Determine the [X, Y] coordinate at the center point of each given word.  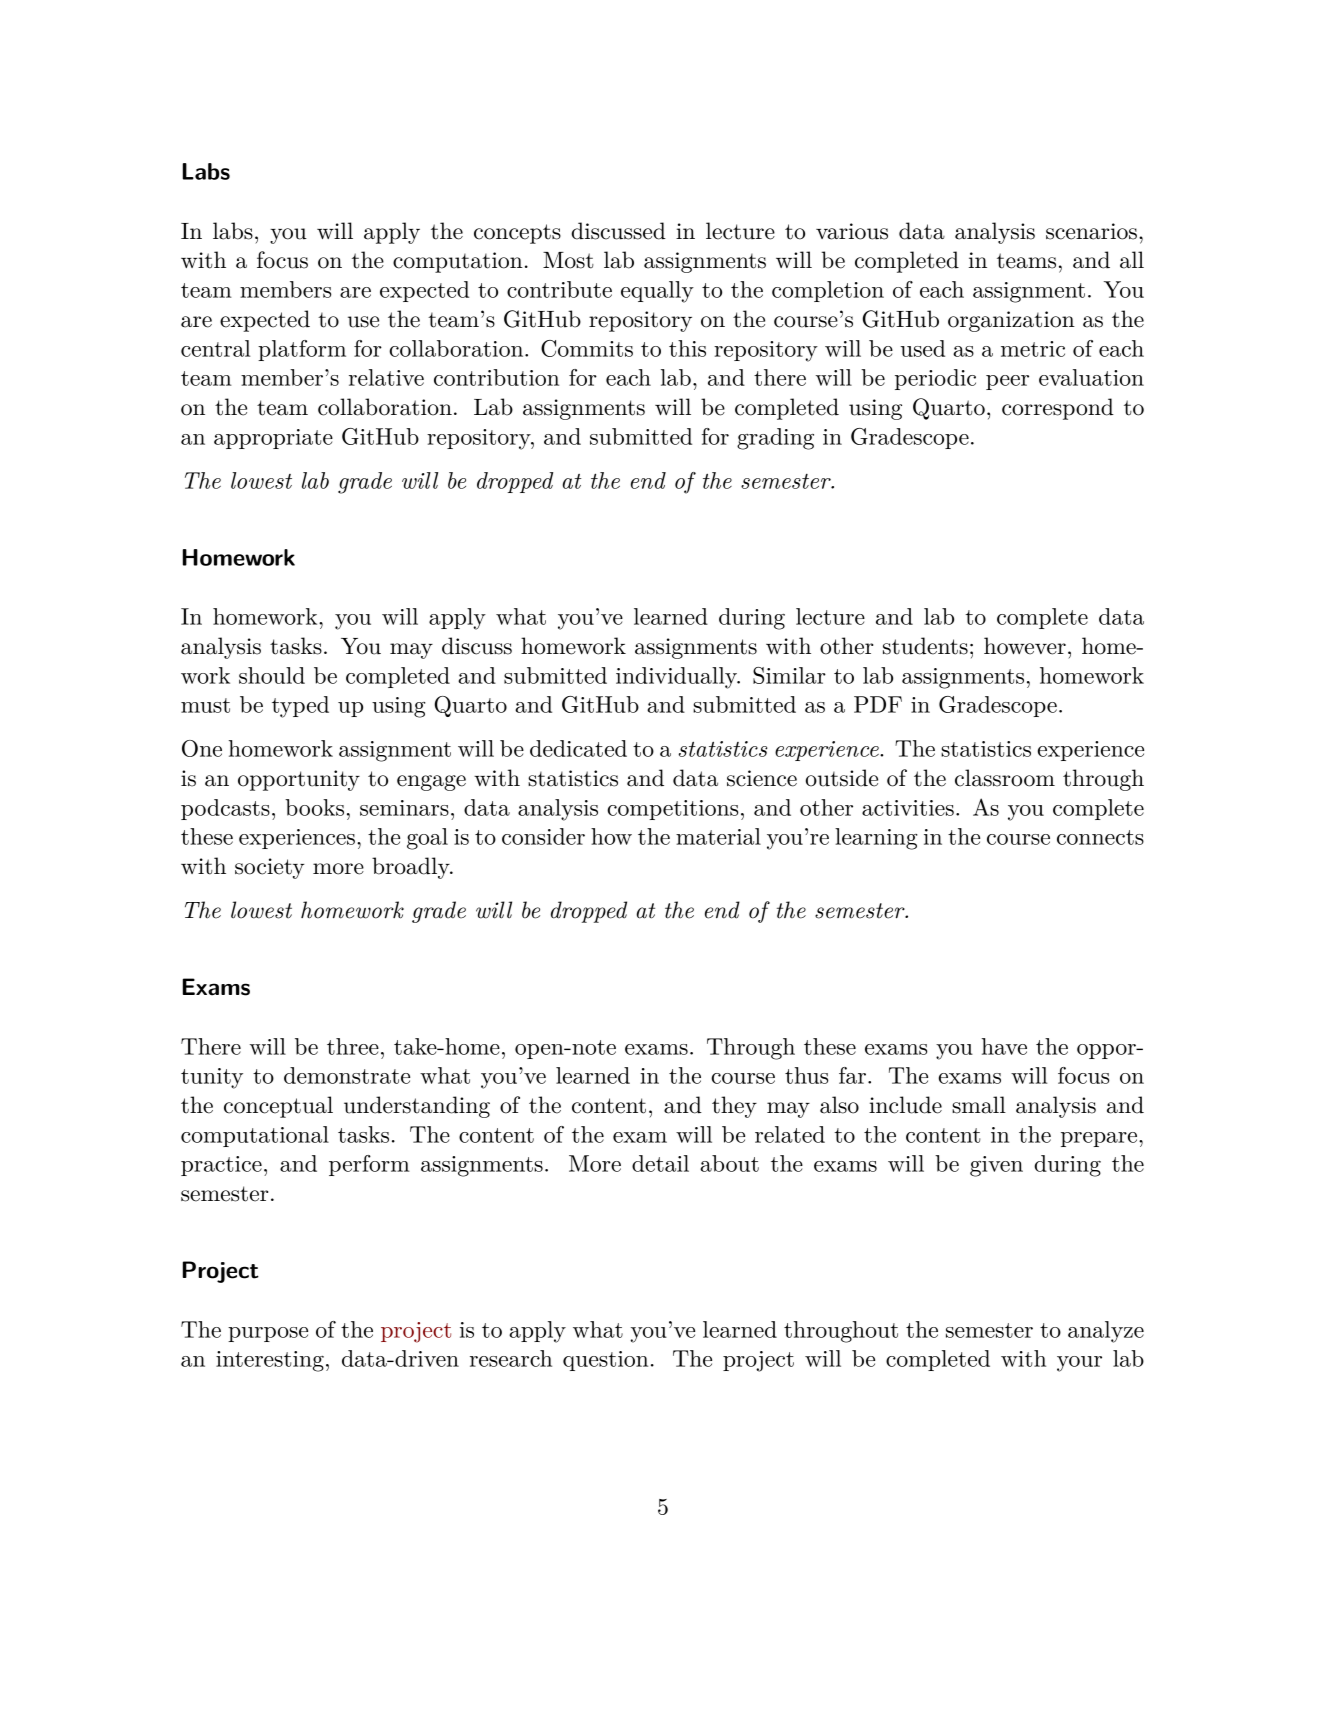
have [1004, 1046]
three [353, 1046]
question [605, 1361]
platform [302, 350]
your [1079, 1364]
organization [1011, 321]
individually [677, 678]
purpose [268, 1334]
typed [300, 707]
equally [657, 292]
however [1025, 646]
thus [806, 1075]
